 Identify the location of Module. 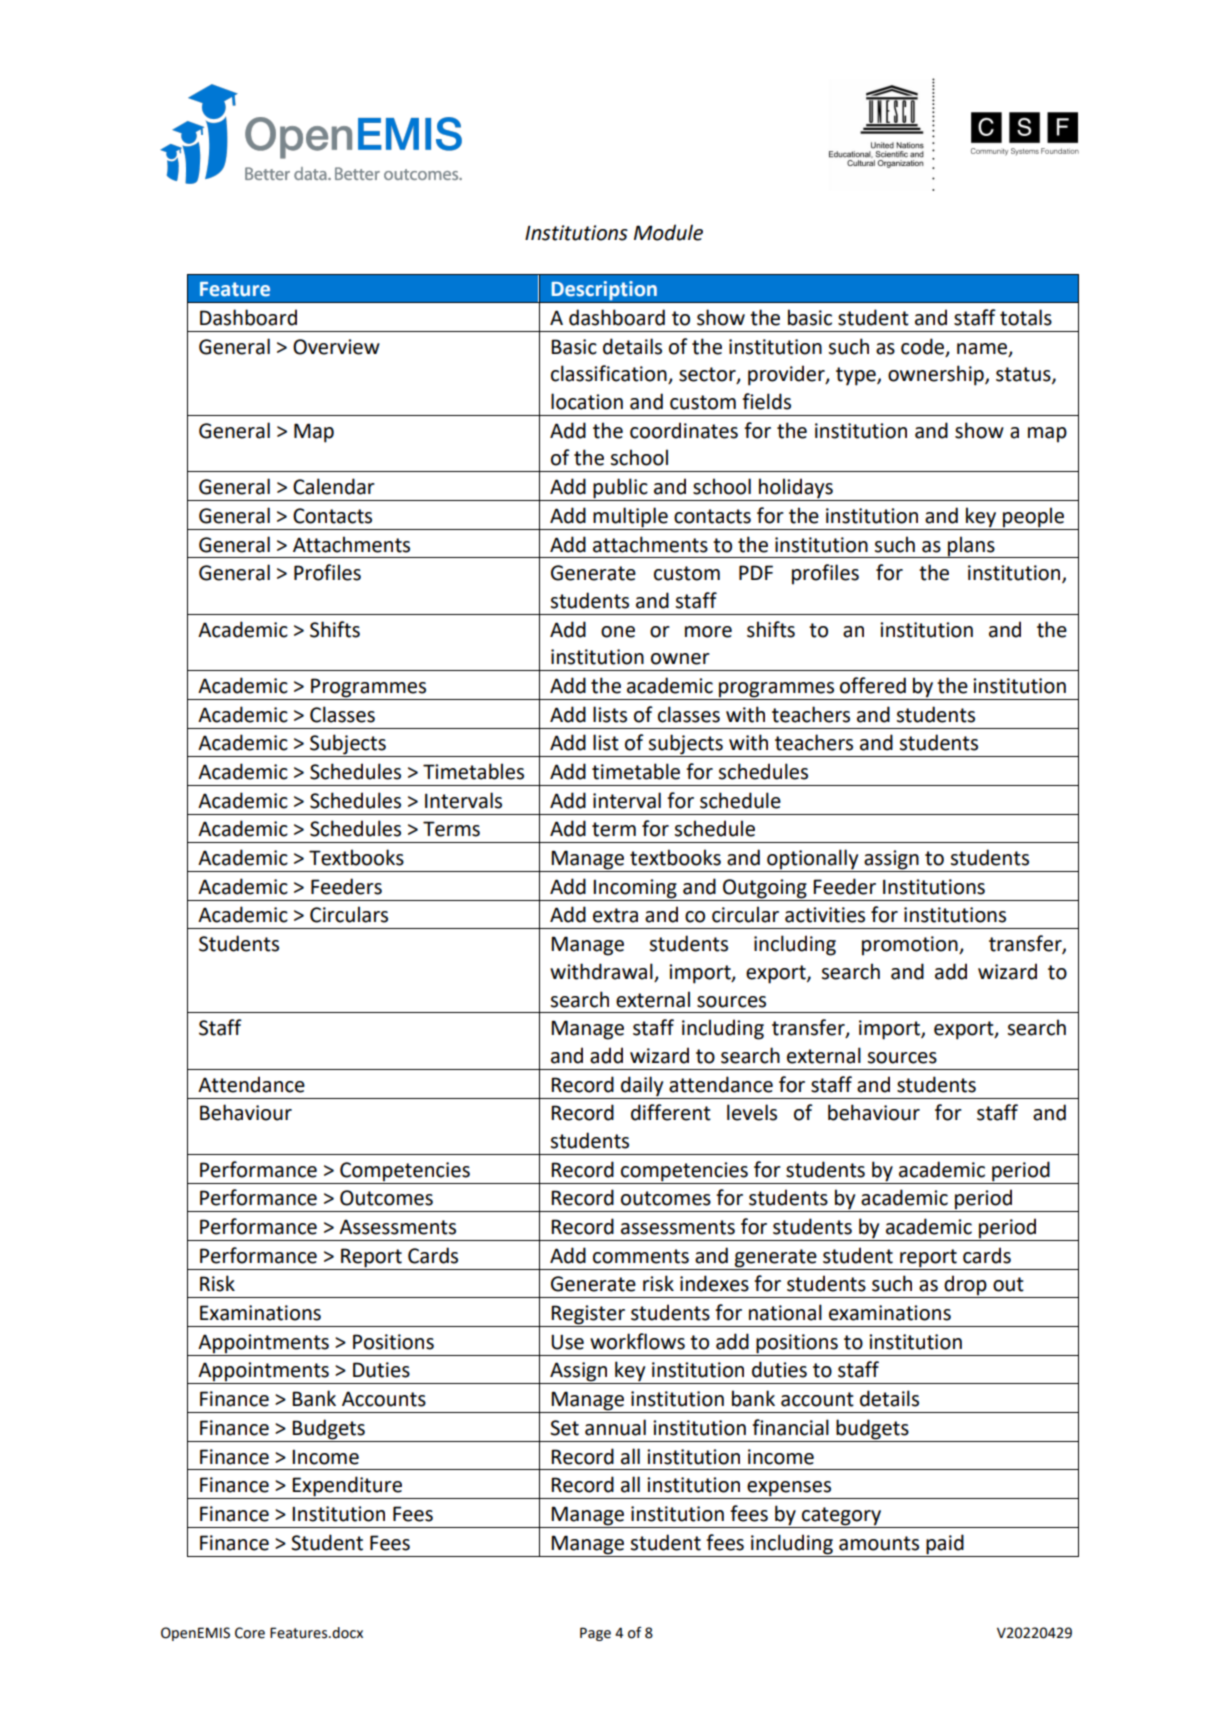
(668, 232).
